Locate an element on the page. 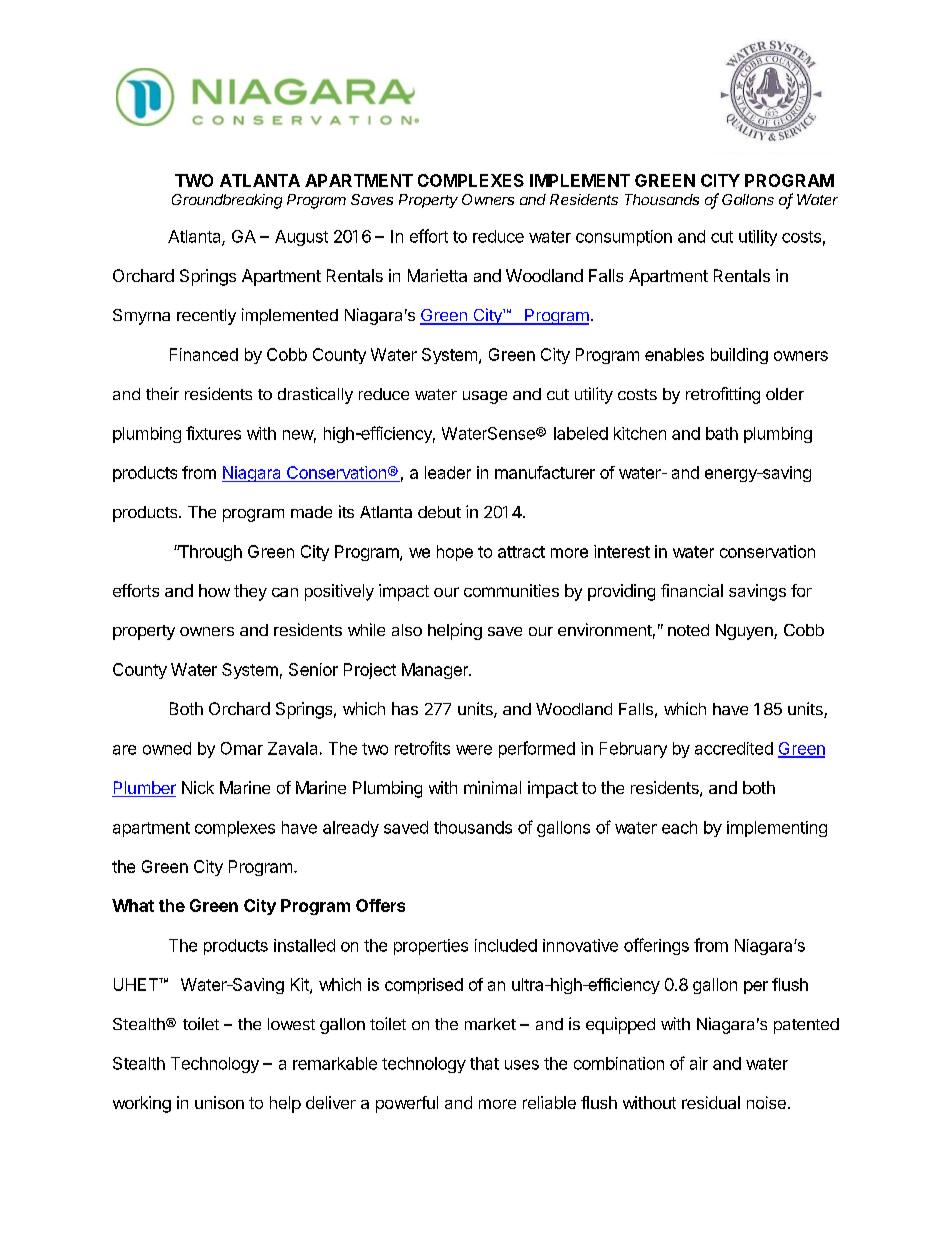 This document has height=1233, width=952. consumption is located at coordinates (624, 238).
